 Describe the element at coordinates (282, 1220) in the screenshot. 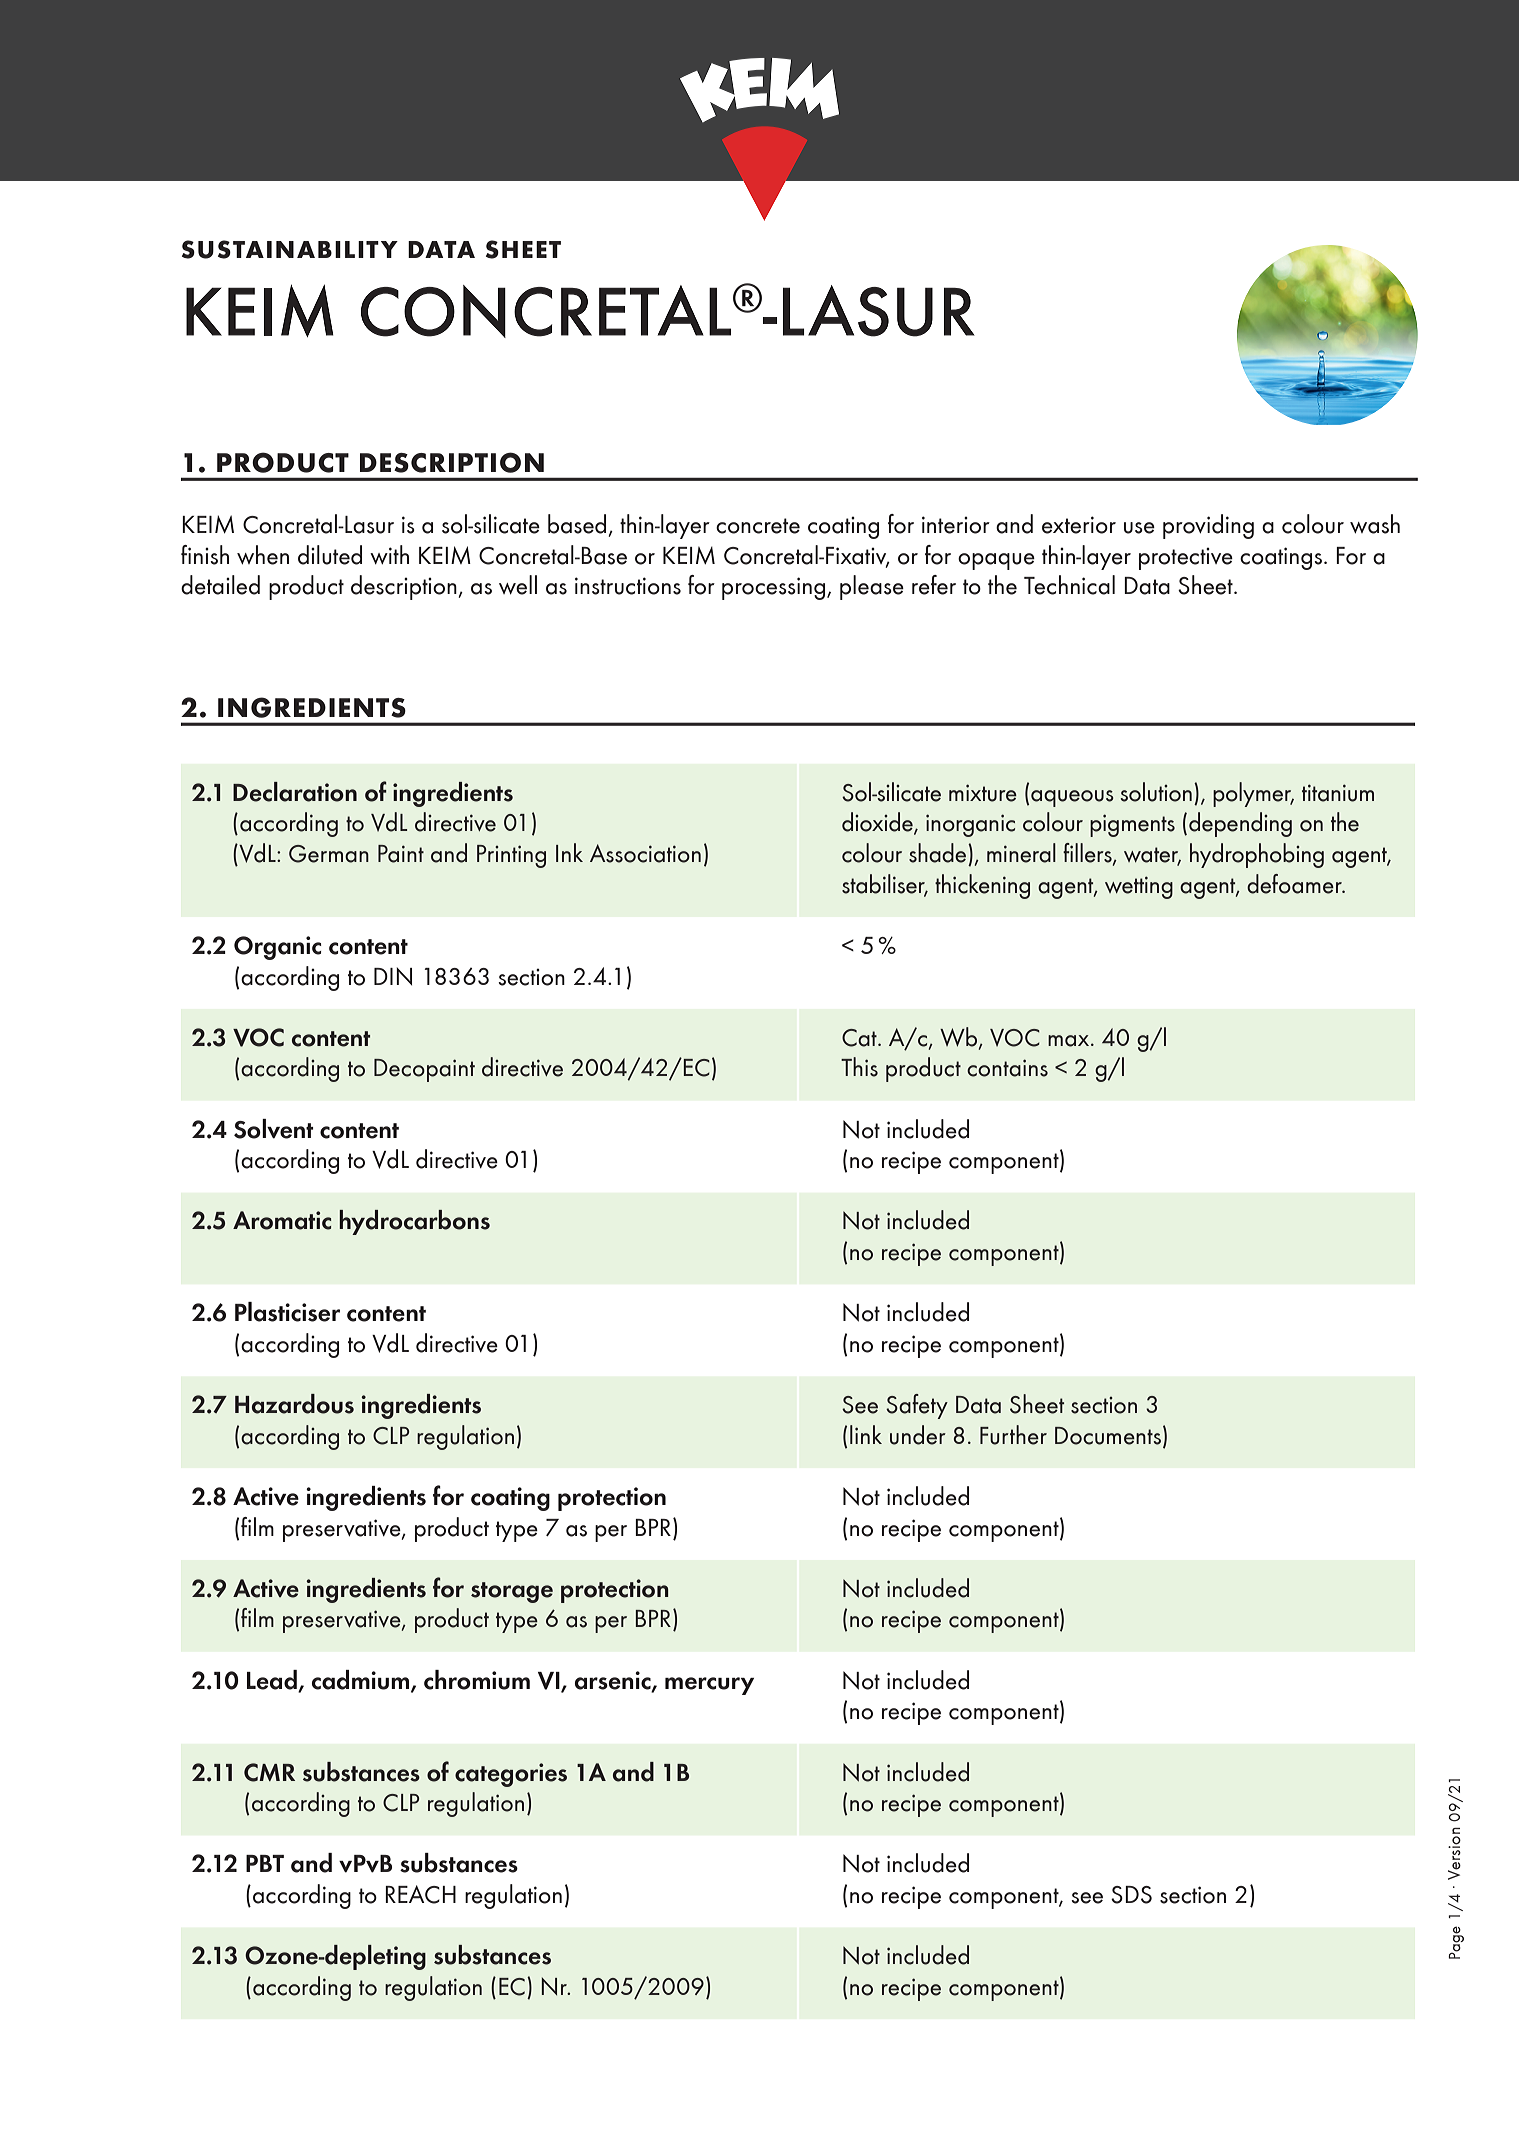

I see `Aromatic` at that location.
